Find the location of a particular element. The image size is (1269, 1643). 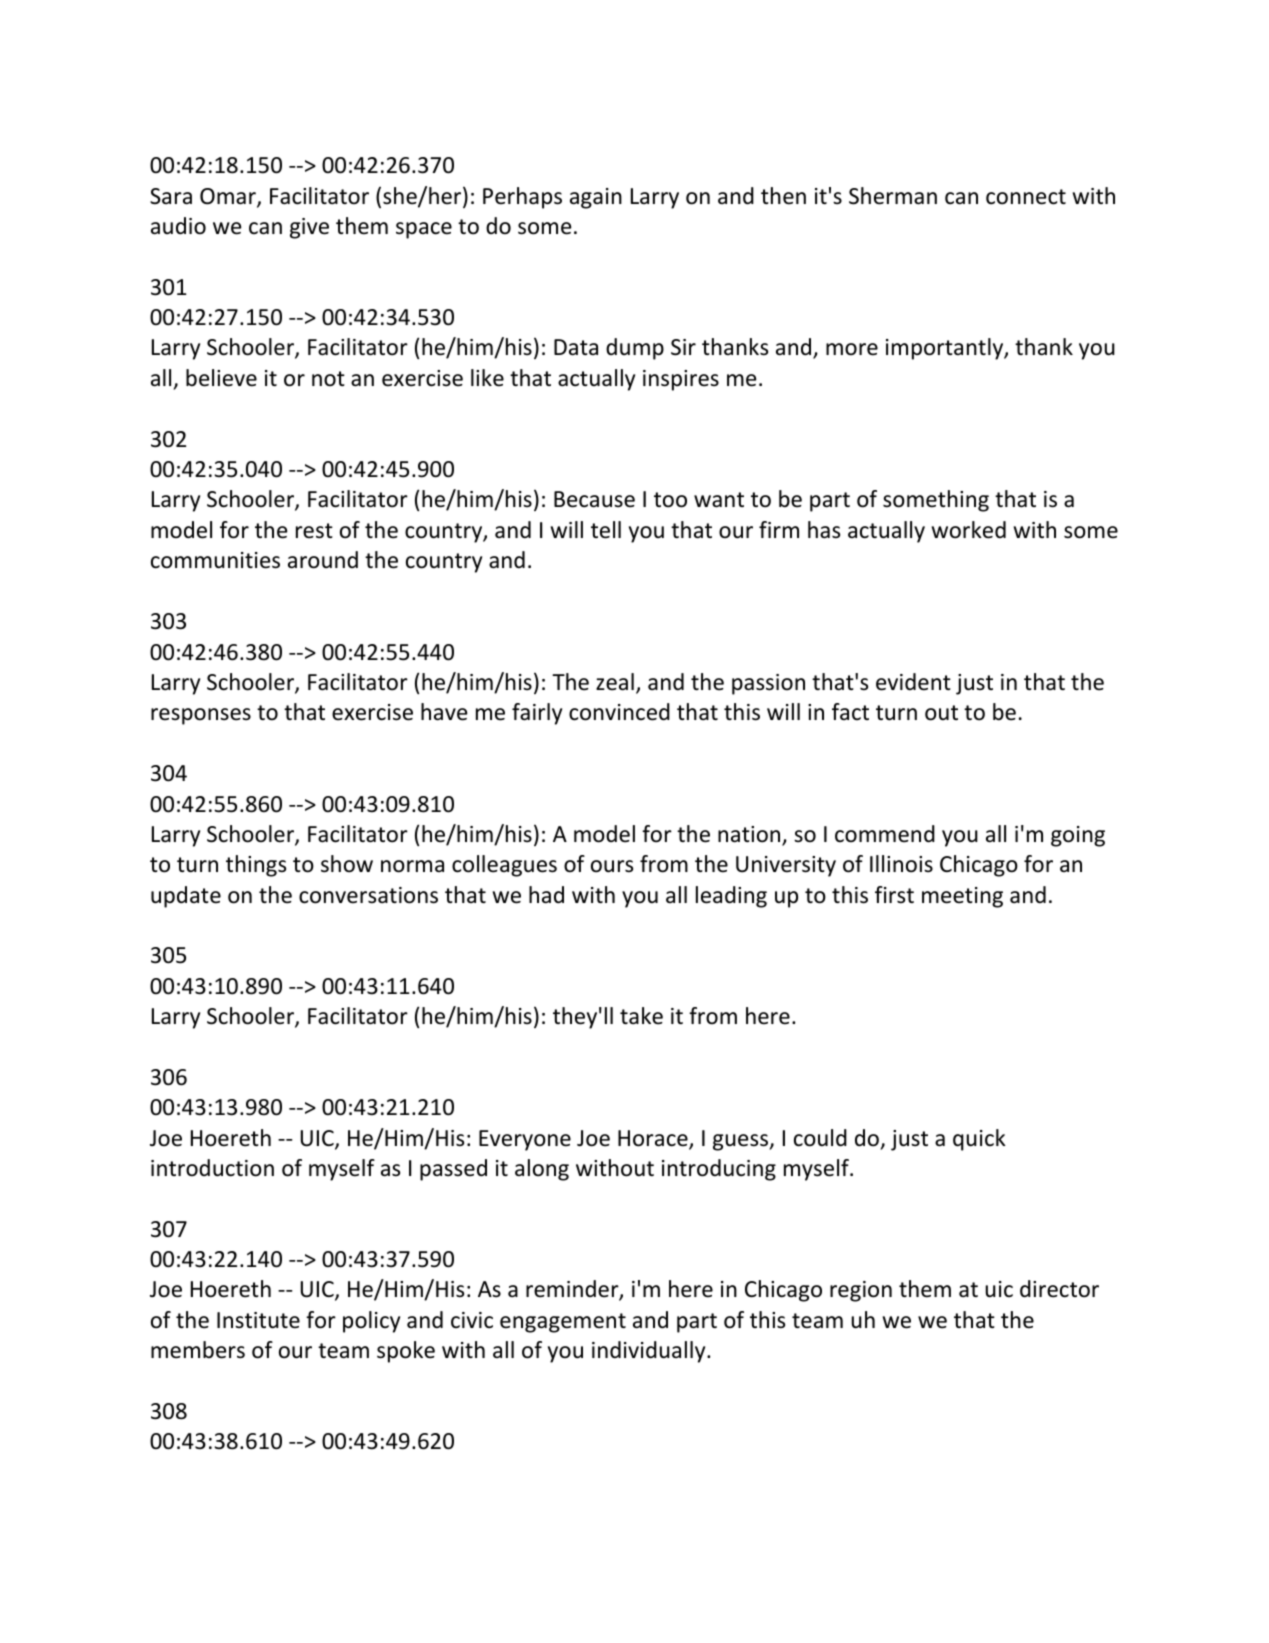

give is located at coordinates (309, 228).
